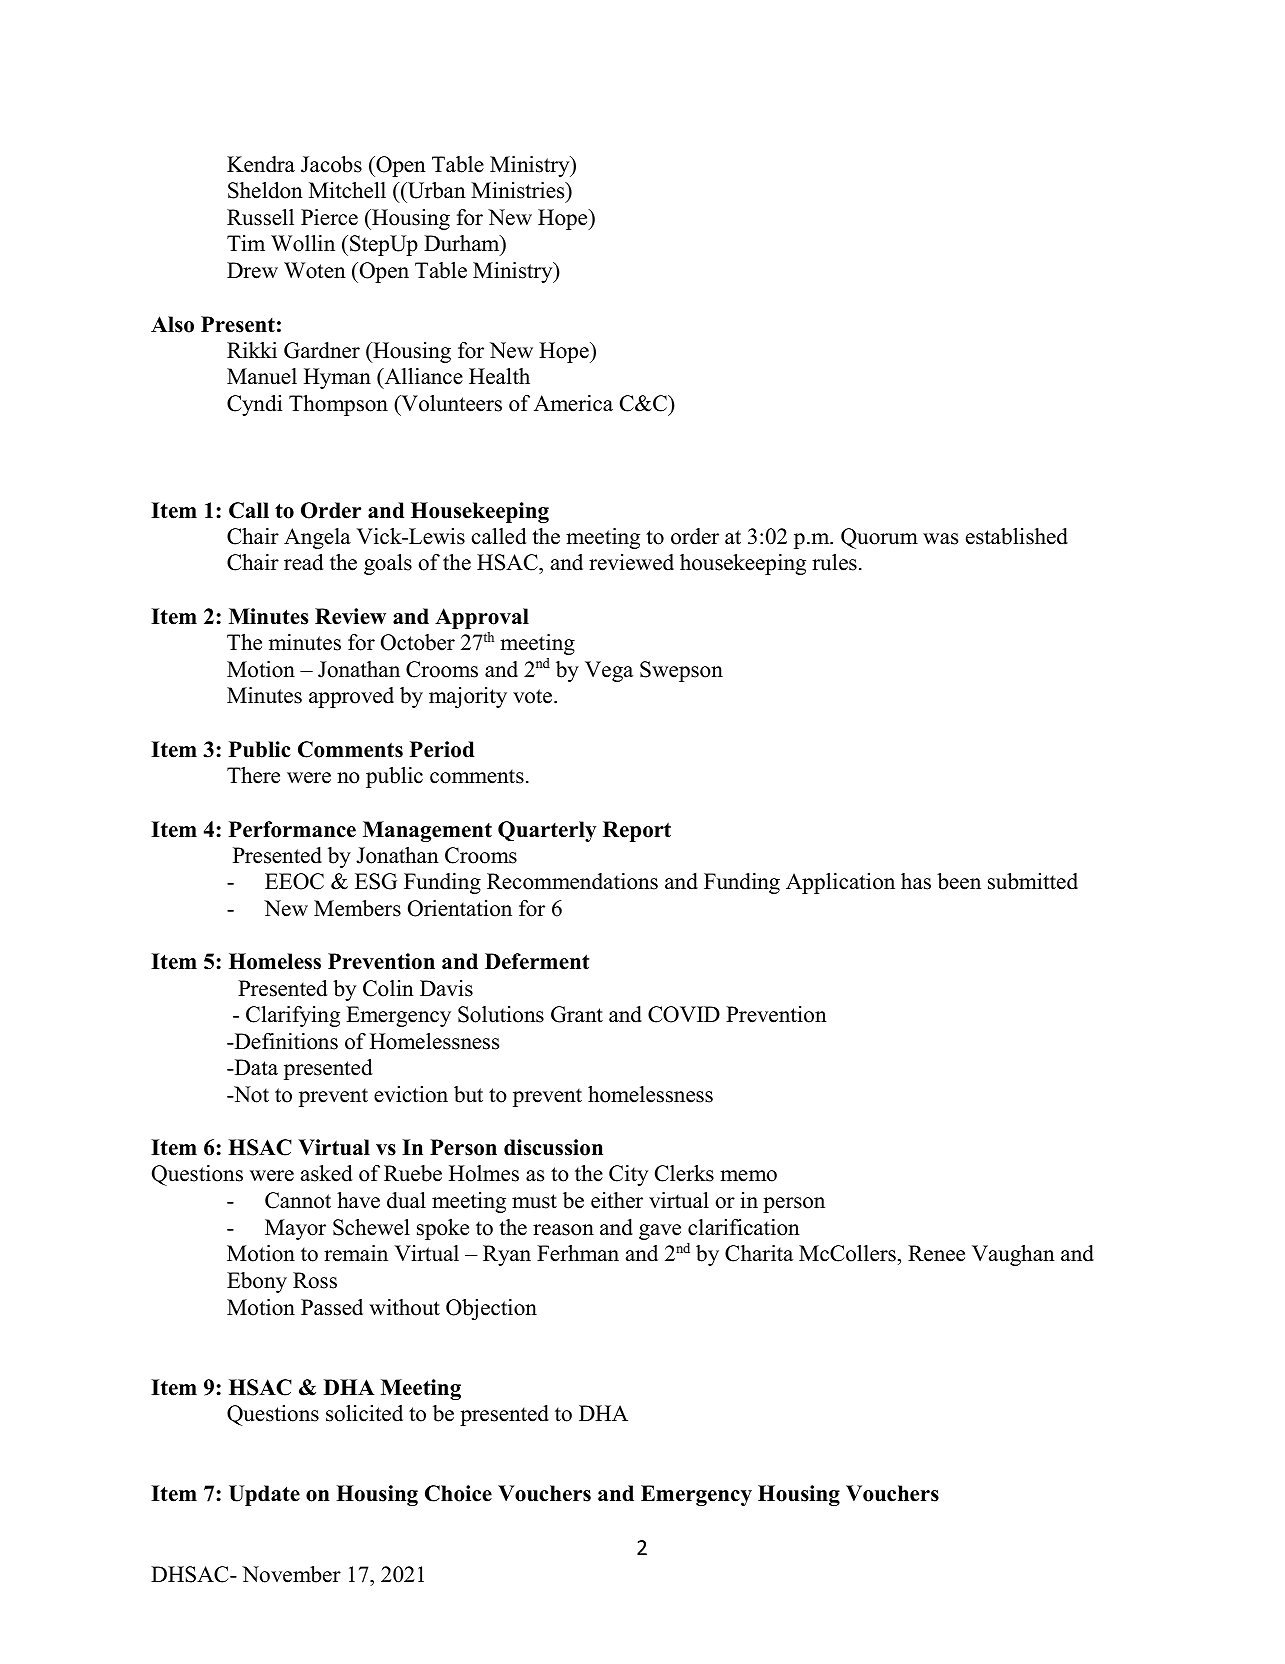  What do you see at coordinates (265, 190) in the screenshot?
I see `Sheldon` at bounding box center [265, 190].
